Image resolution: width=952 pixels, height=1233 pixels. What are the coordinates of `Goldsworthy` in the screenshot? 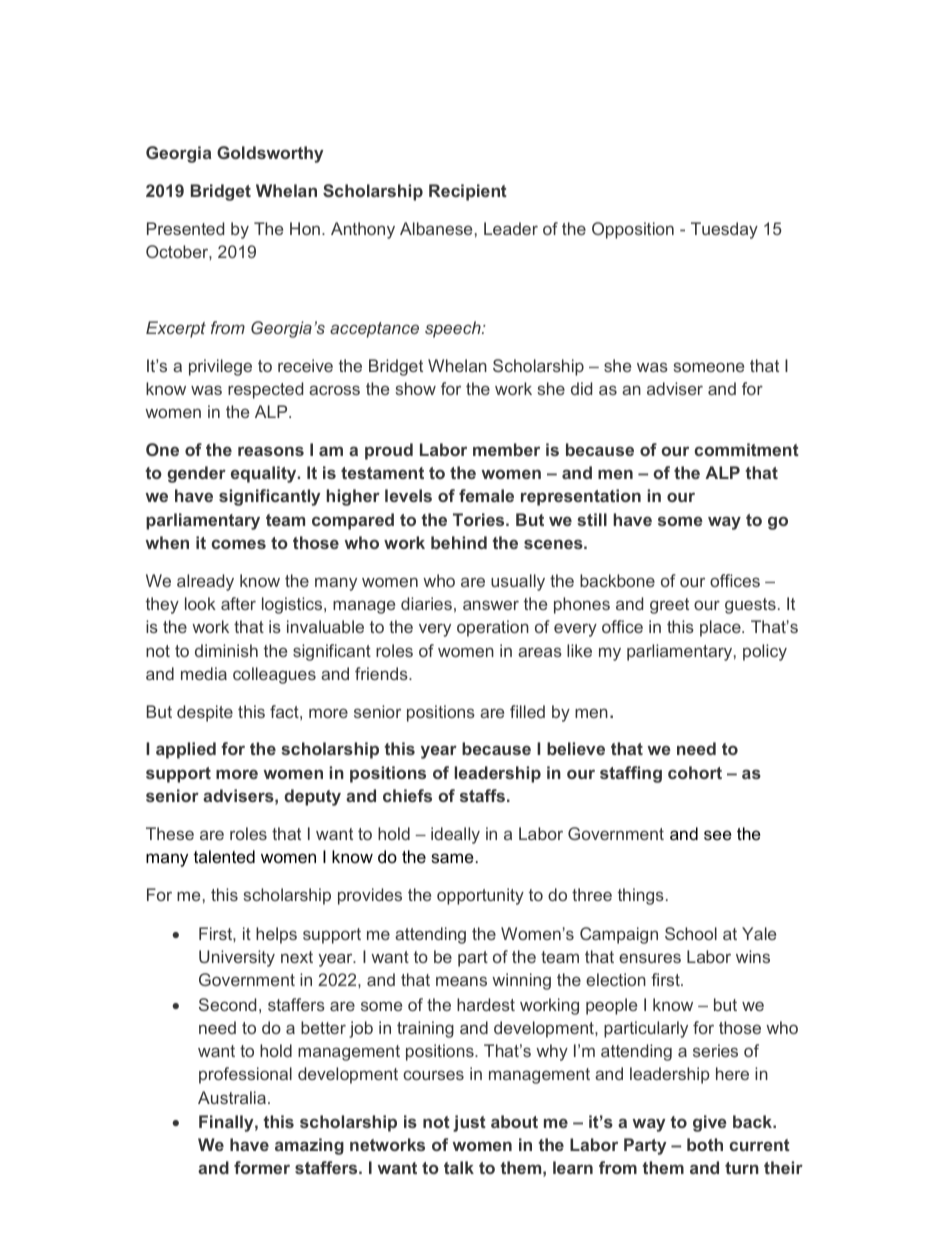 It's located at (270, 154).
